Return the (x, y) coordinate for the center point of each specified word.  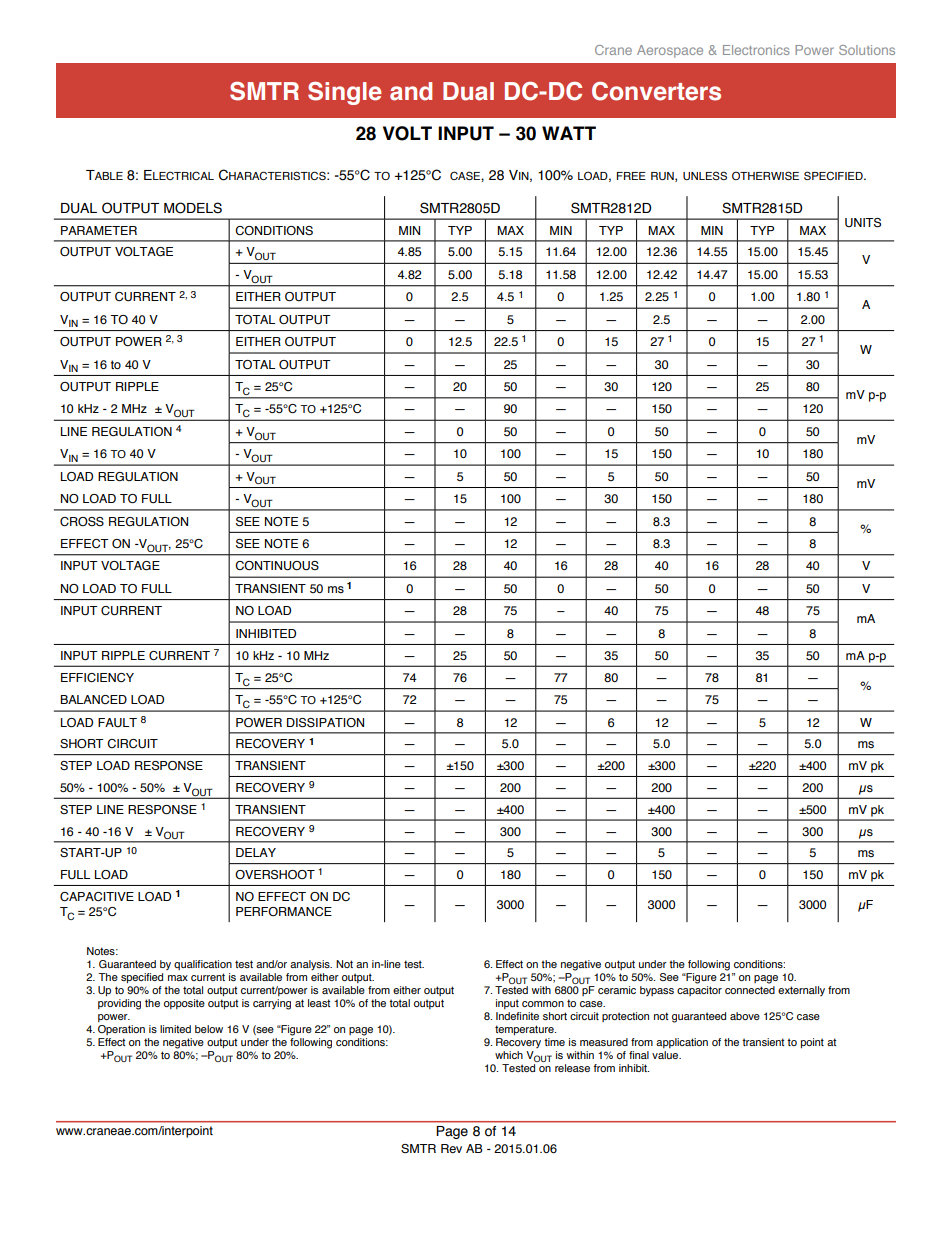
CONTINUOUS (277, 566)
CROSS (82, 521)
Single (345, 93)
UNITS (863, 223)
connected (750, 988)
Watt (569, 133)
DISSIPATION (325, 723)
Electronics (756, 50)
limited (175, 1029)
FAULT (117, 722)
